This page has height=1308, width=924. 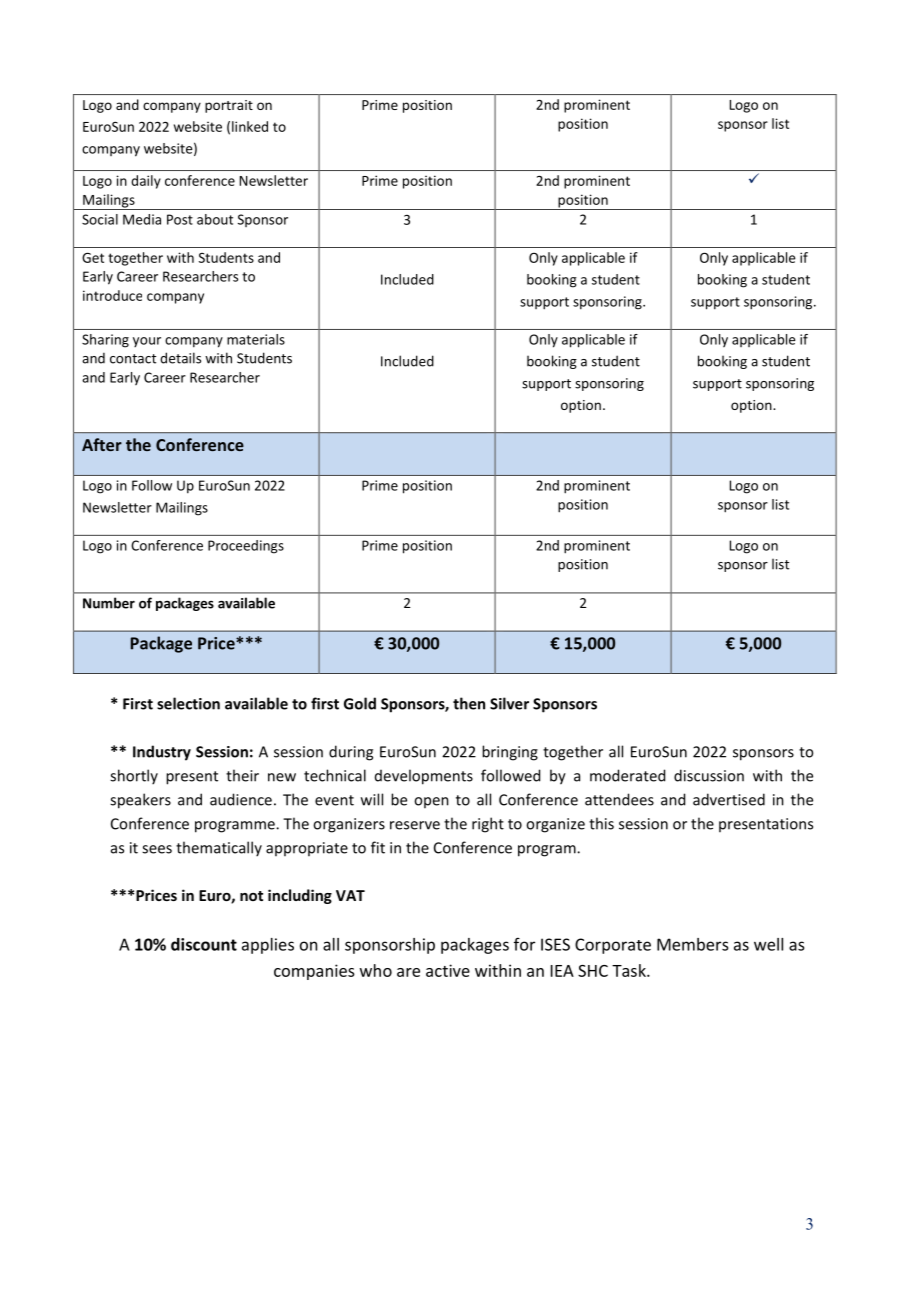 I want to click on Silver, so click(x=509, y=703).
